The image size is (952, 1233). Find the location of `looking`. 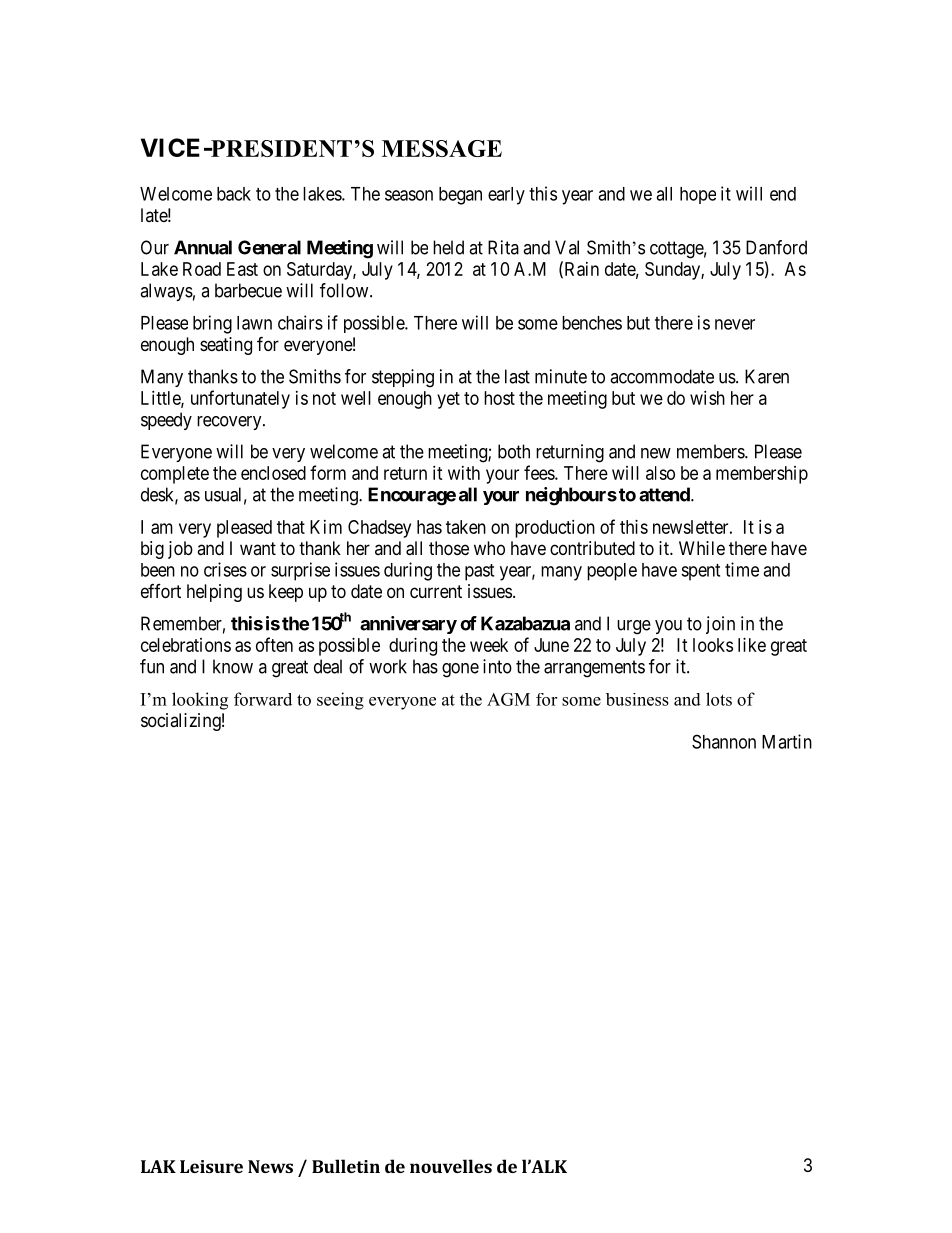

looking is located at coordinates (200, 701).
